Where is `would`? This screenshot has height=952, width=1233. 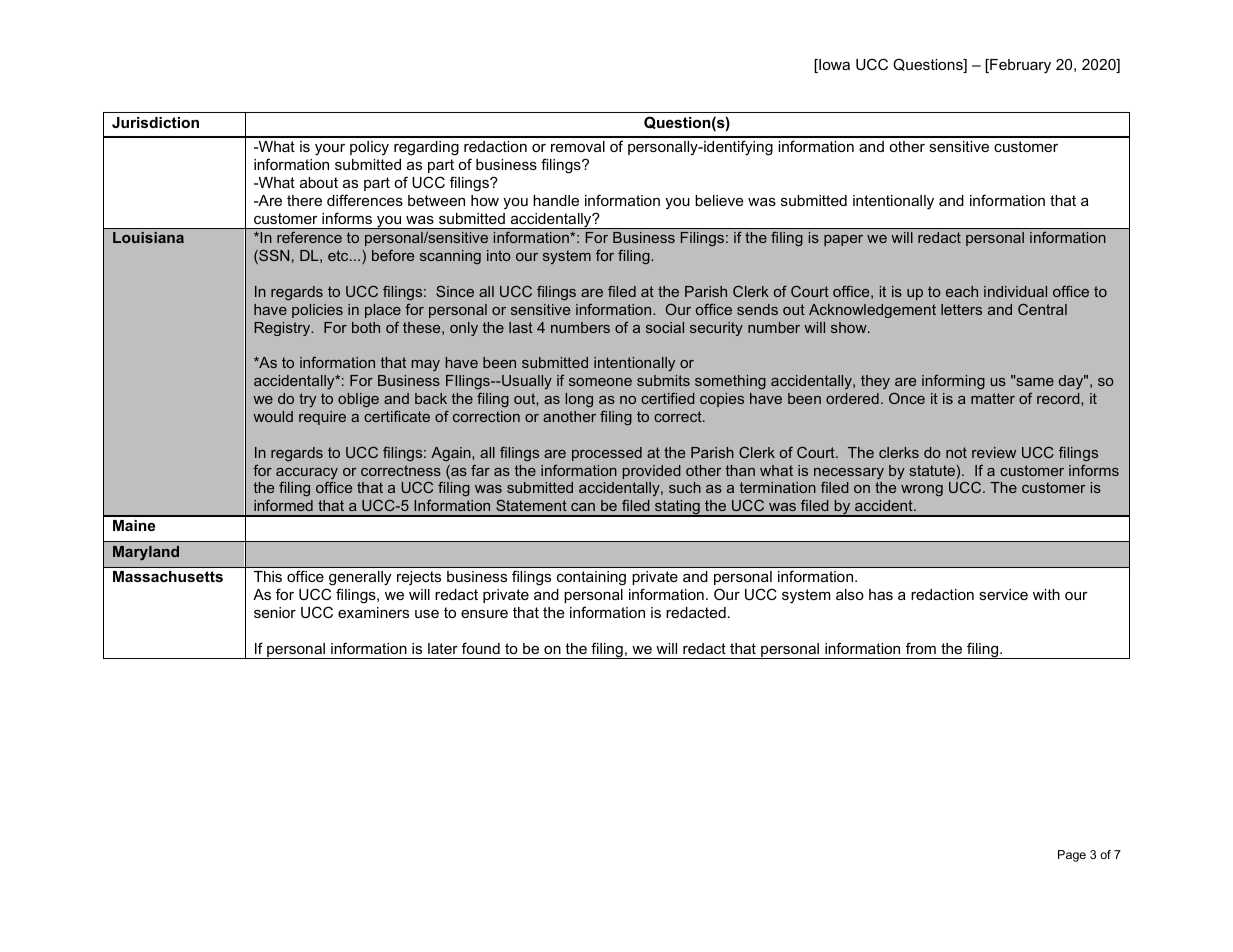
would is located at coordinates (273, 416).
